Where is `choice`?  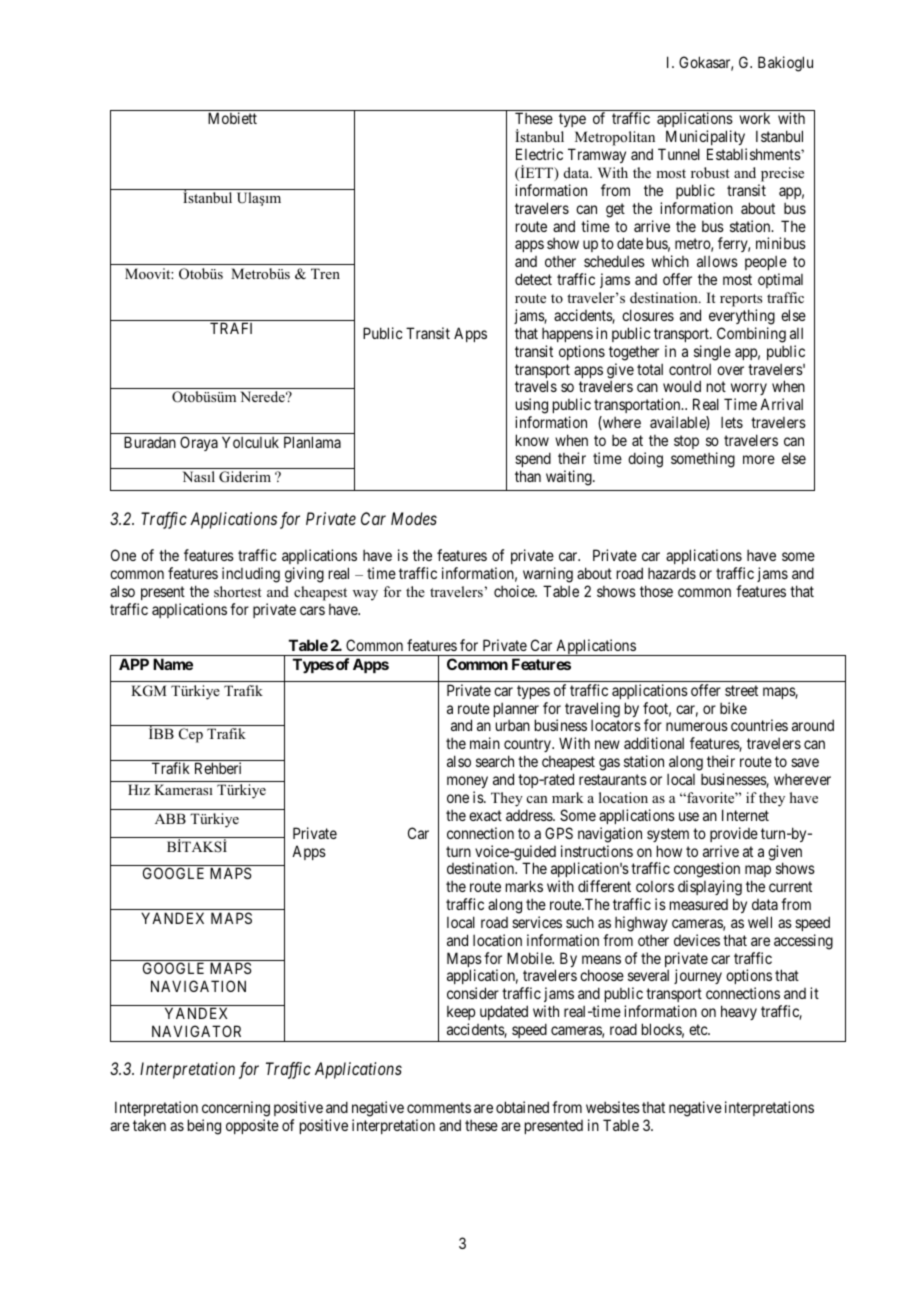
choice is located at coordinates (515, 591).
